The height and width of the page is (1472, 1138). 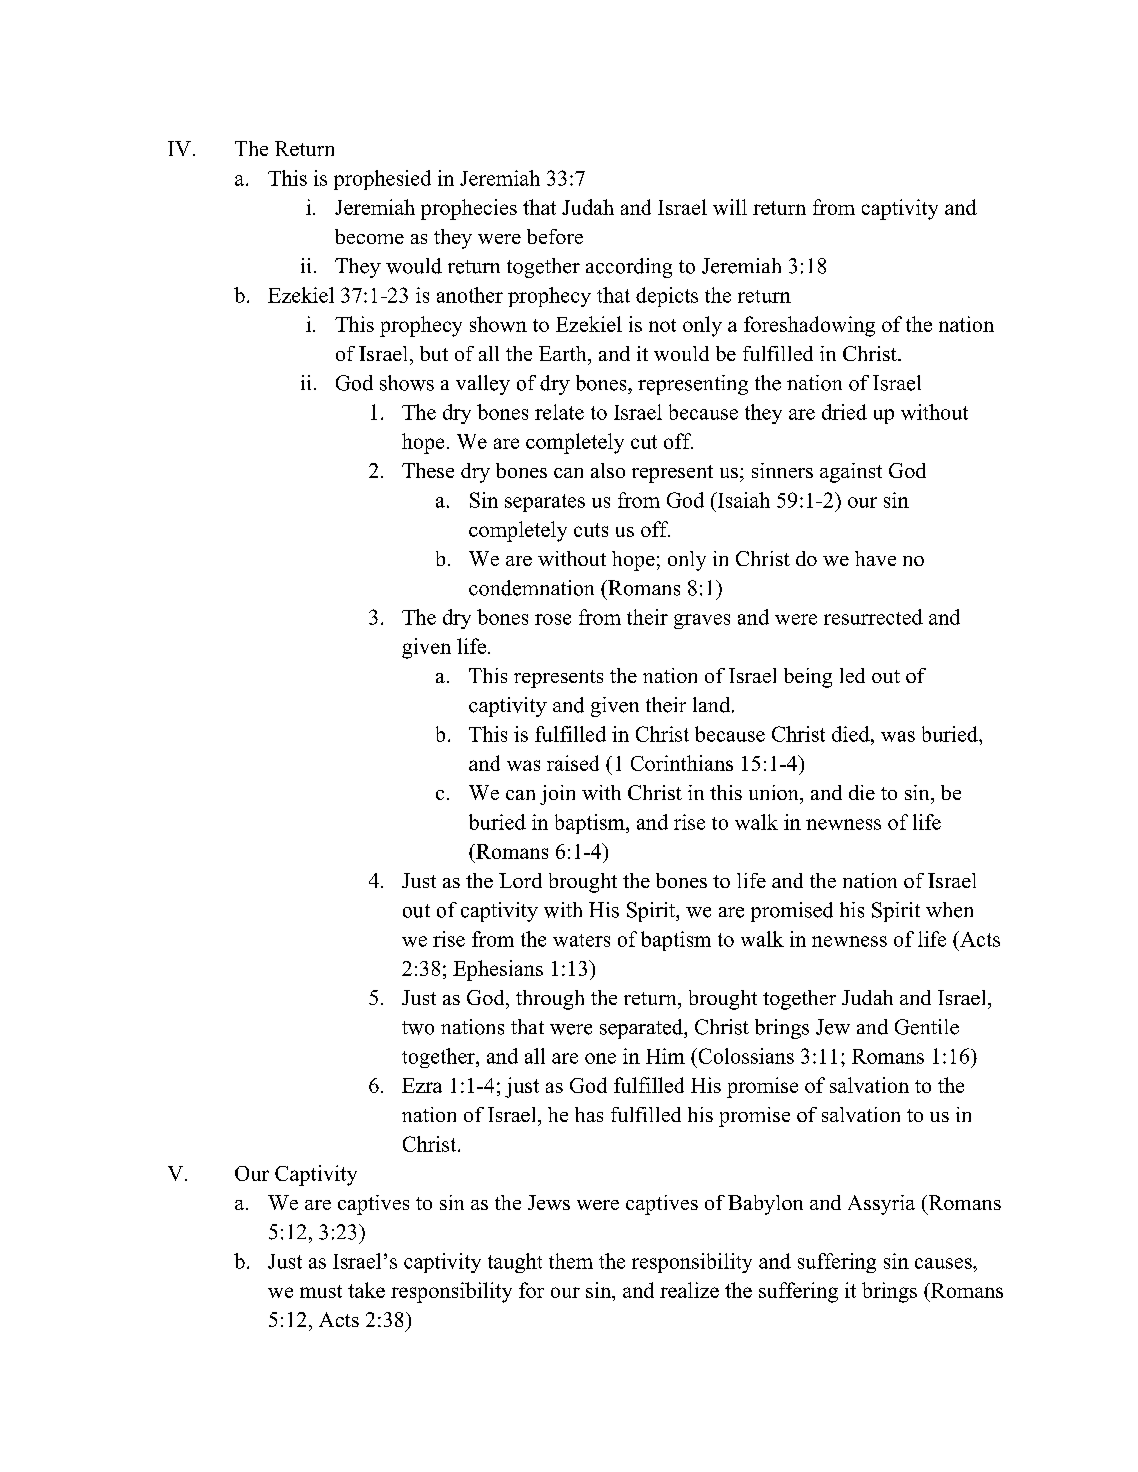 What do you see at coordinates (629, 268) in the page?
I see `according` at bounding box center [629, 268].
